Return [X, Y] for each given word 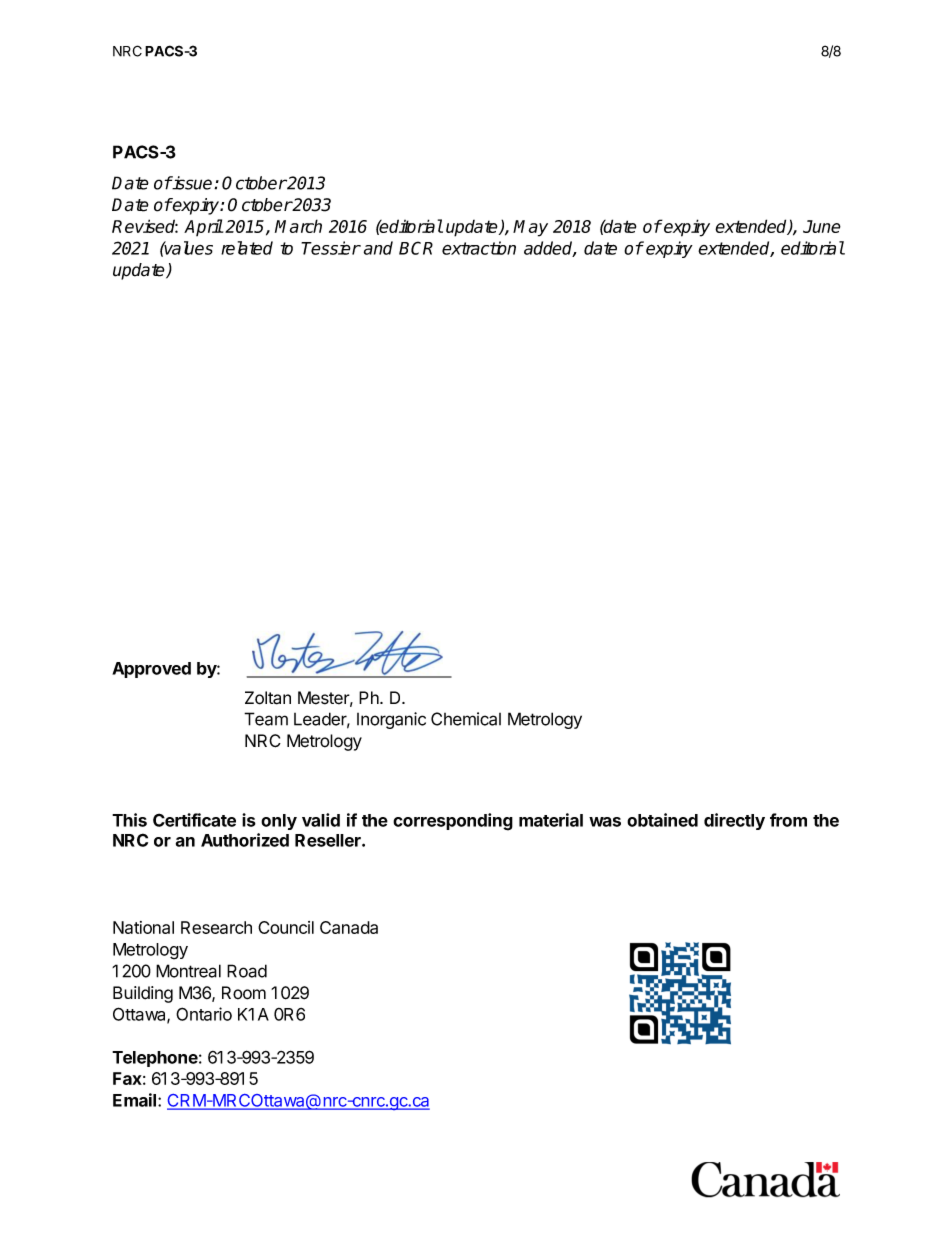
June [822, 226]
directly [734, 821]
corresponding [453, 822]
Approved [151, 670]
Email [136, 1100]
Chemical [466, 719]
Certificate [194, 820]
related [247, 248]
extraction [479, 248]
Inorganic [391, 720]
